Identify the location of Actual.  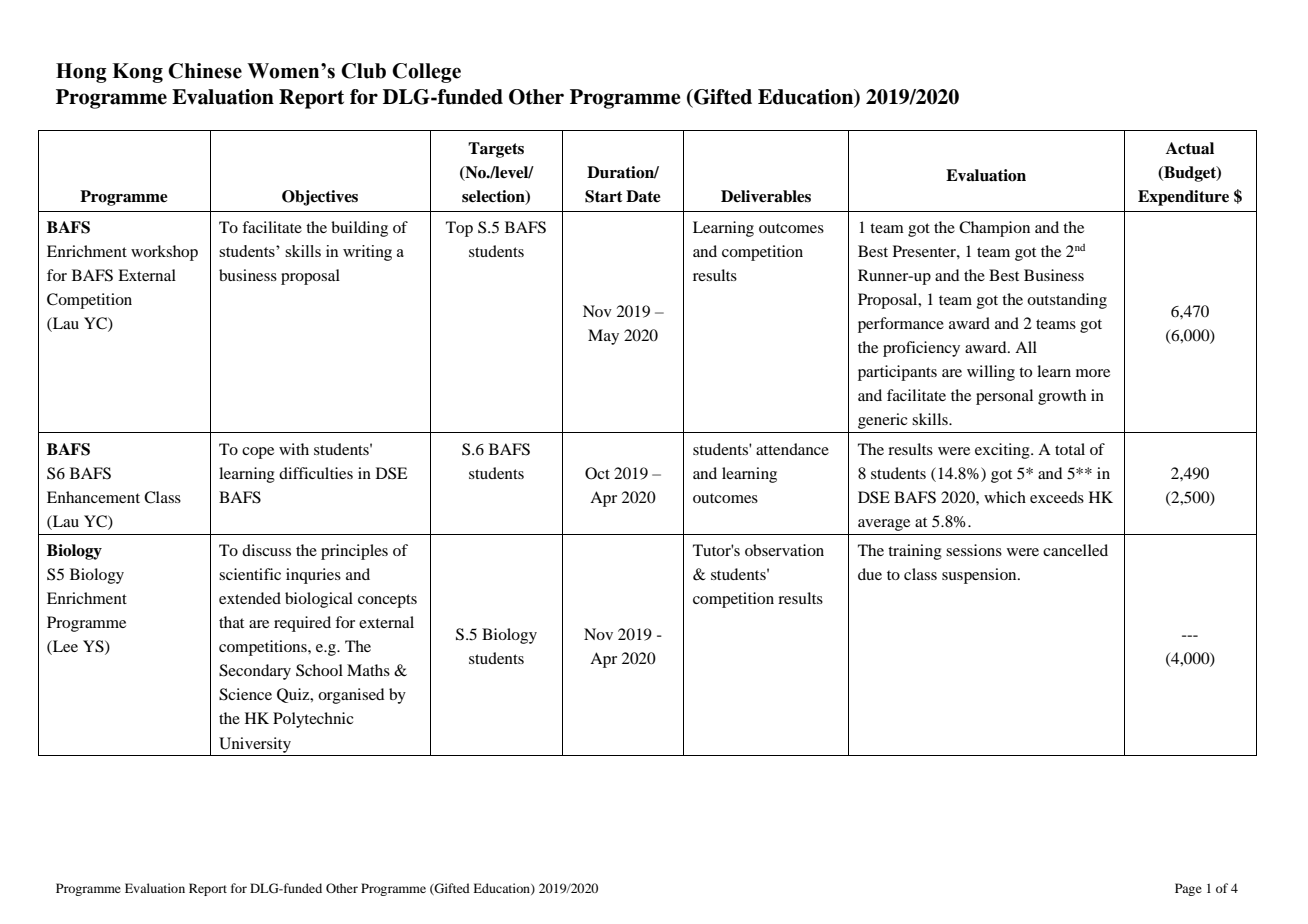
(1190, 148).
